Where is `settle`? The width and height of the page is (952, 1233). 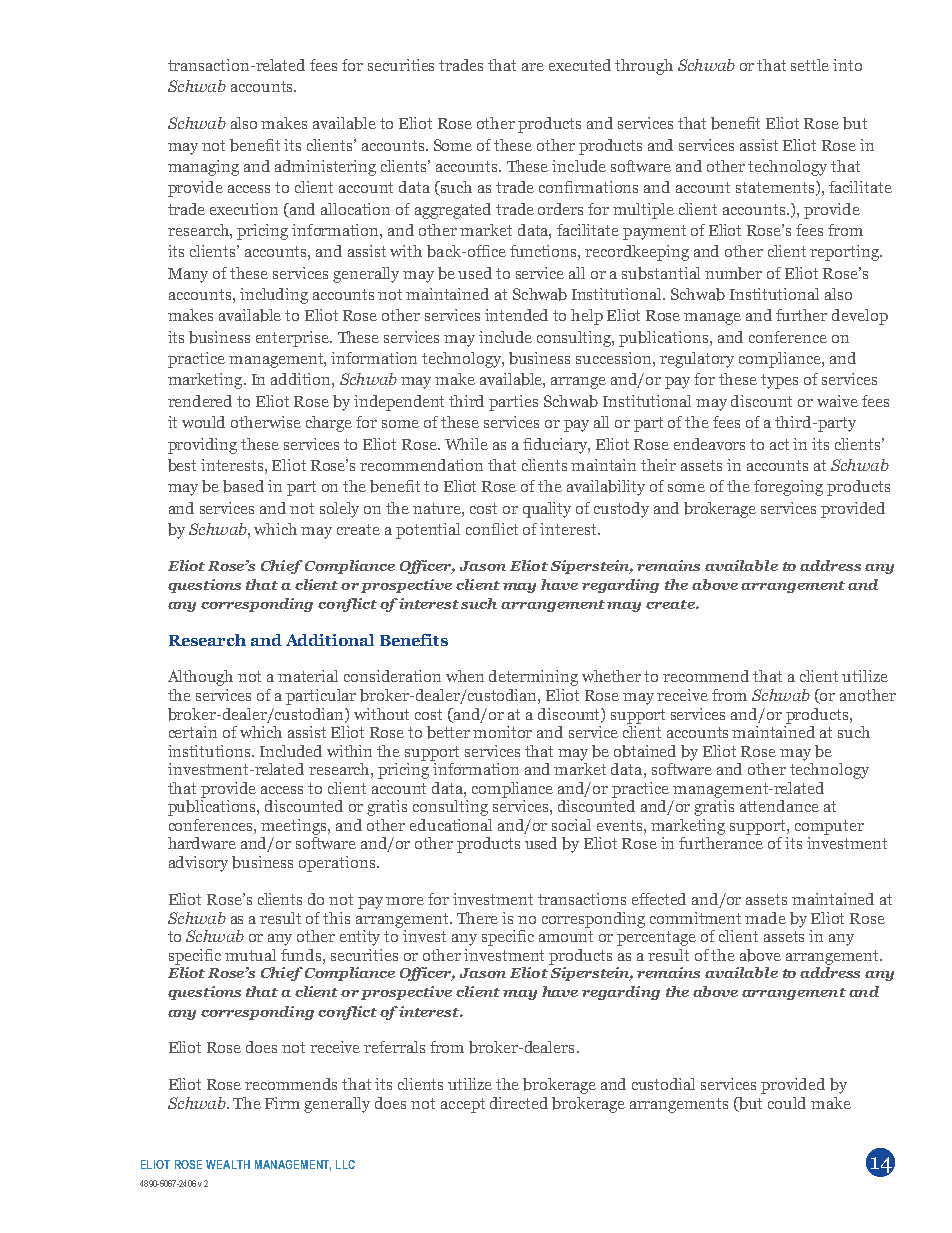 settle is located at coordinates (810, 65).
